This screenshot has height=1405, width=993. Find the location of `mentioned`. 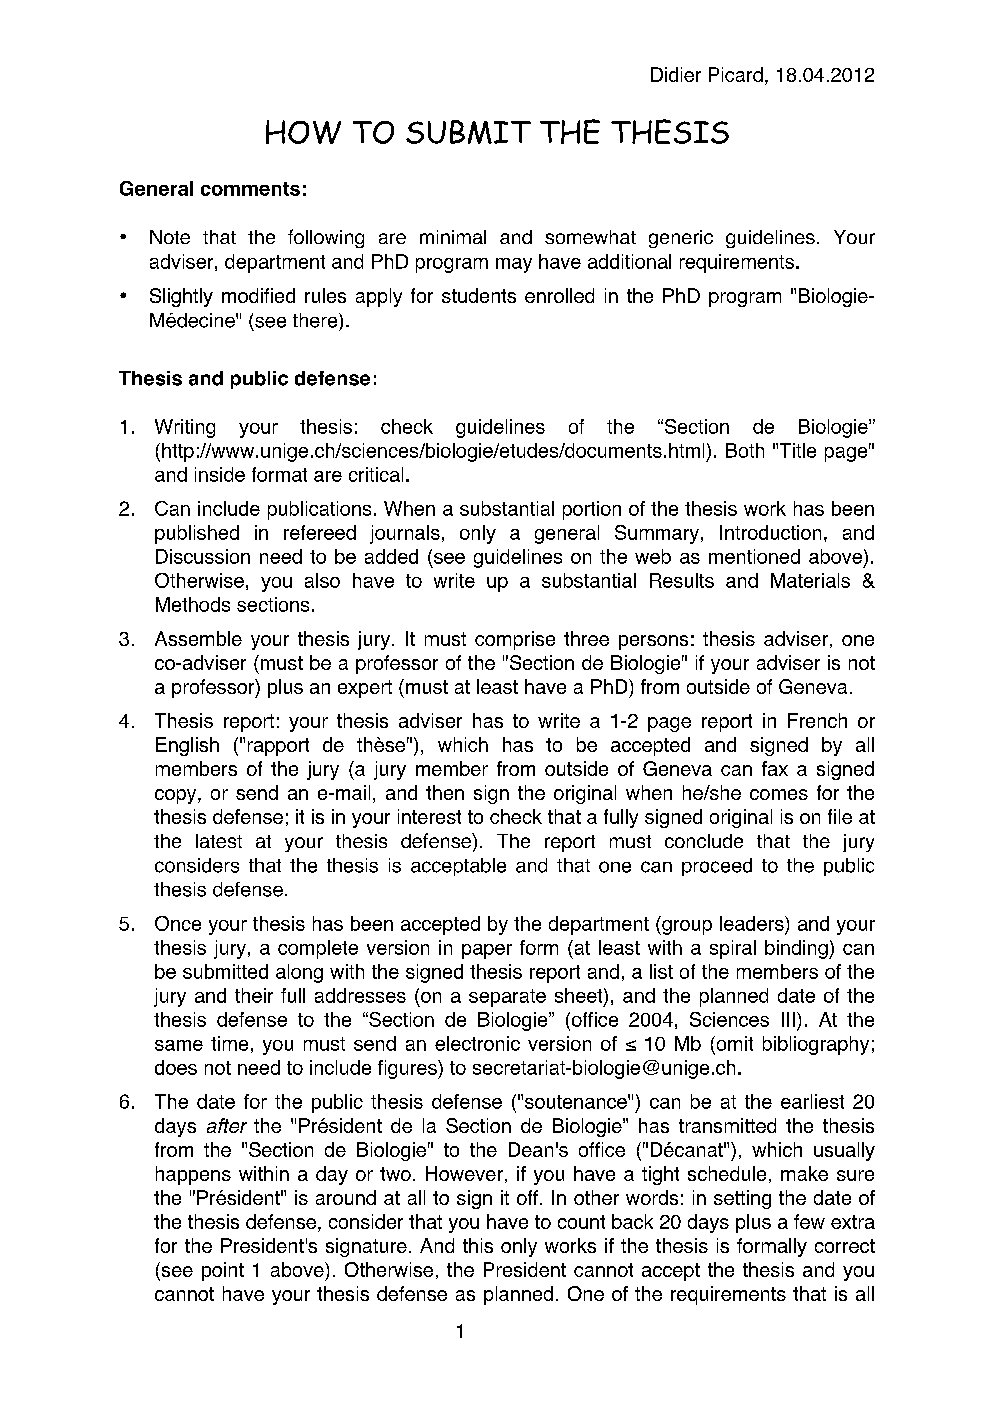

mentioned is located at coordinates (754, 556).
